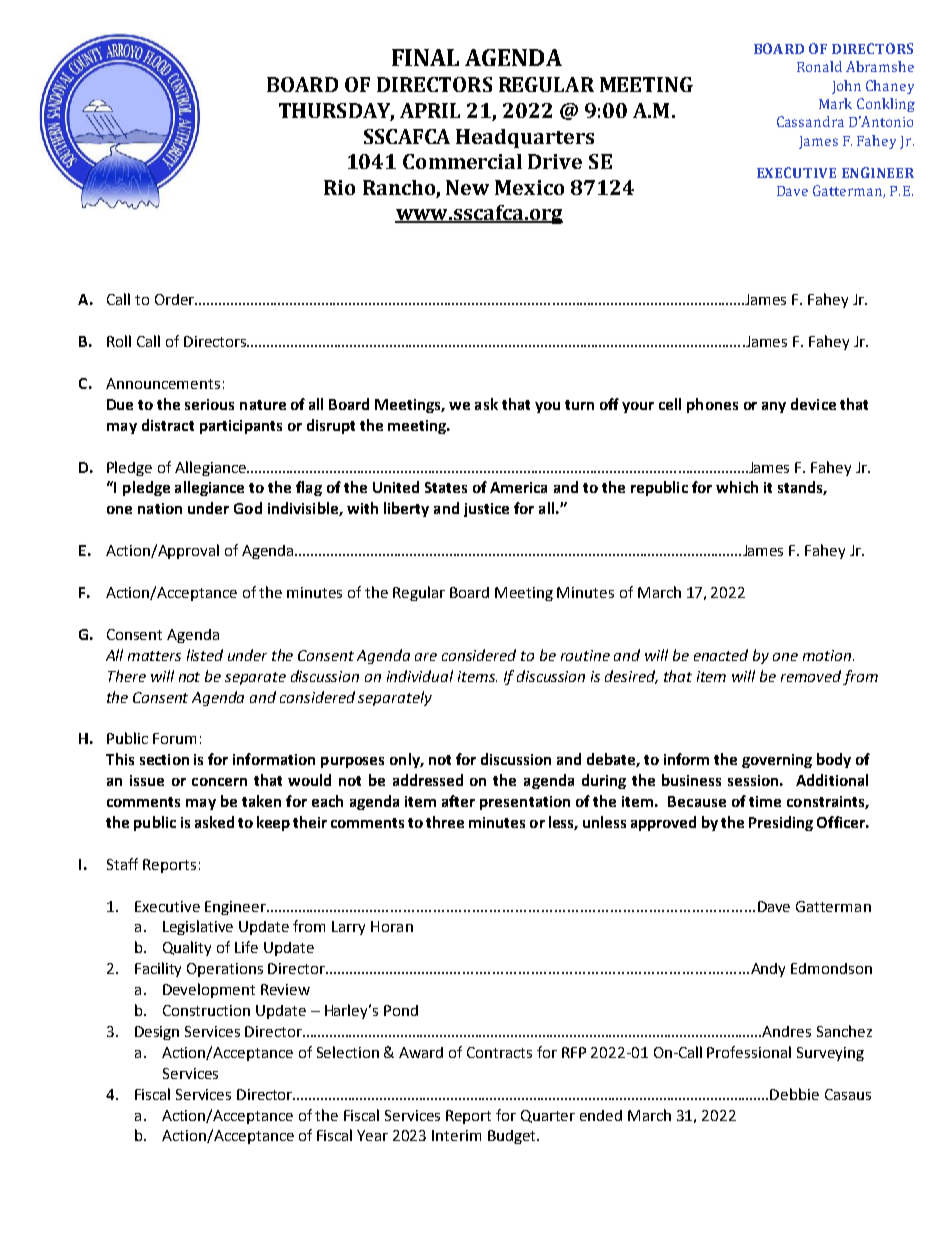 The height and width of the screenshot is (1233, 952). Describe the element at coordinates (525, 803) in the screenshot. I see `presentation` at that location.
